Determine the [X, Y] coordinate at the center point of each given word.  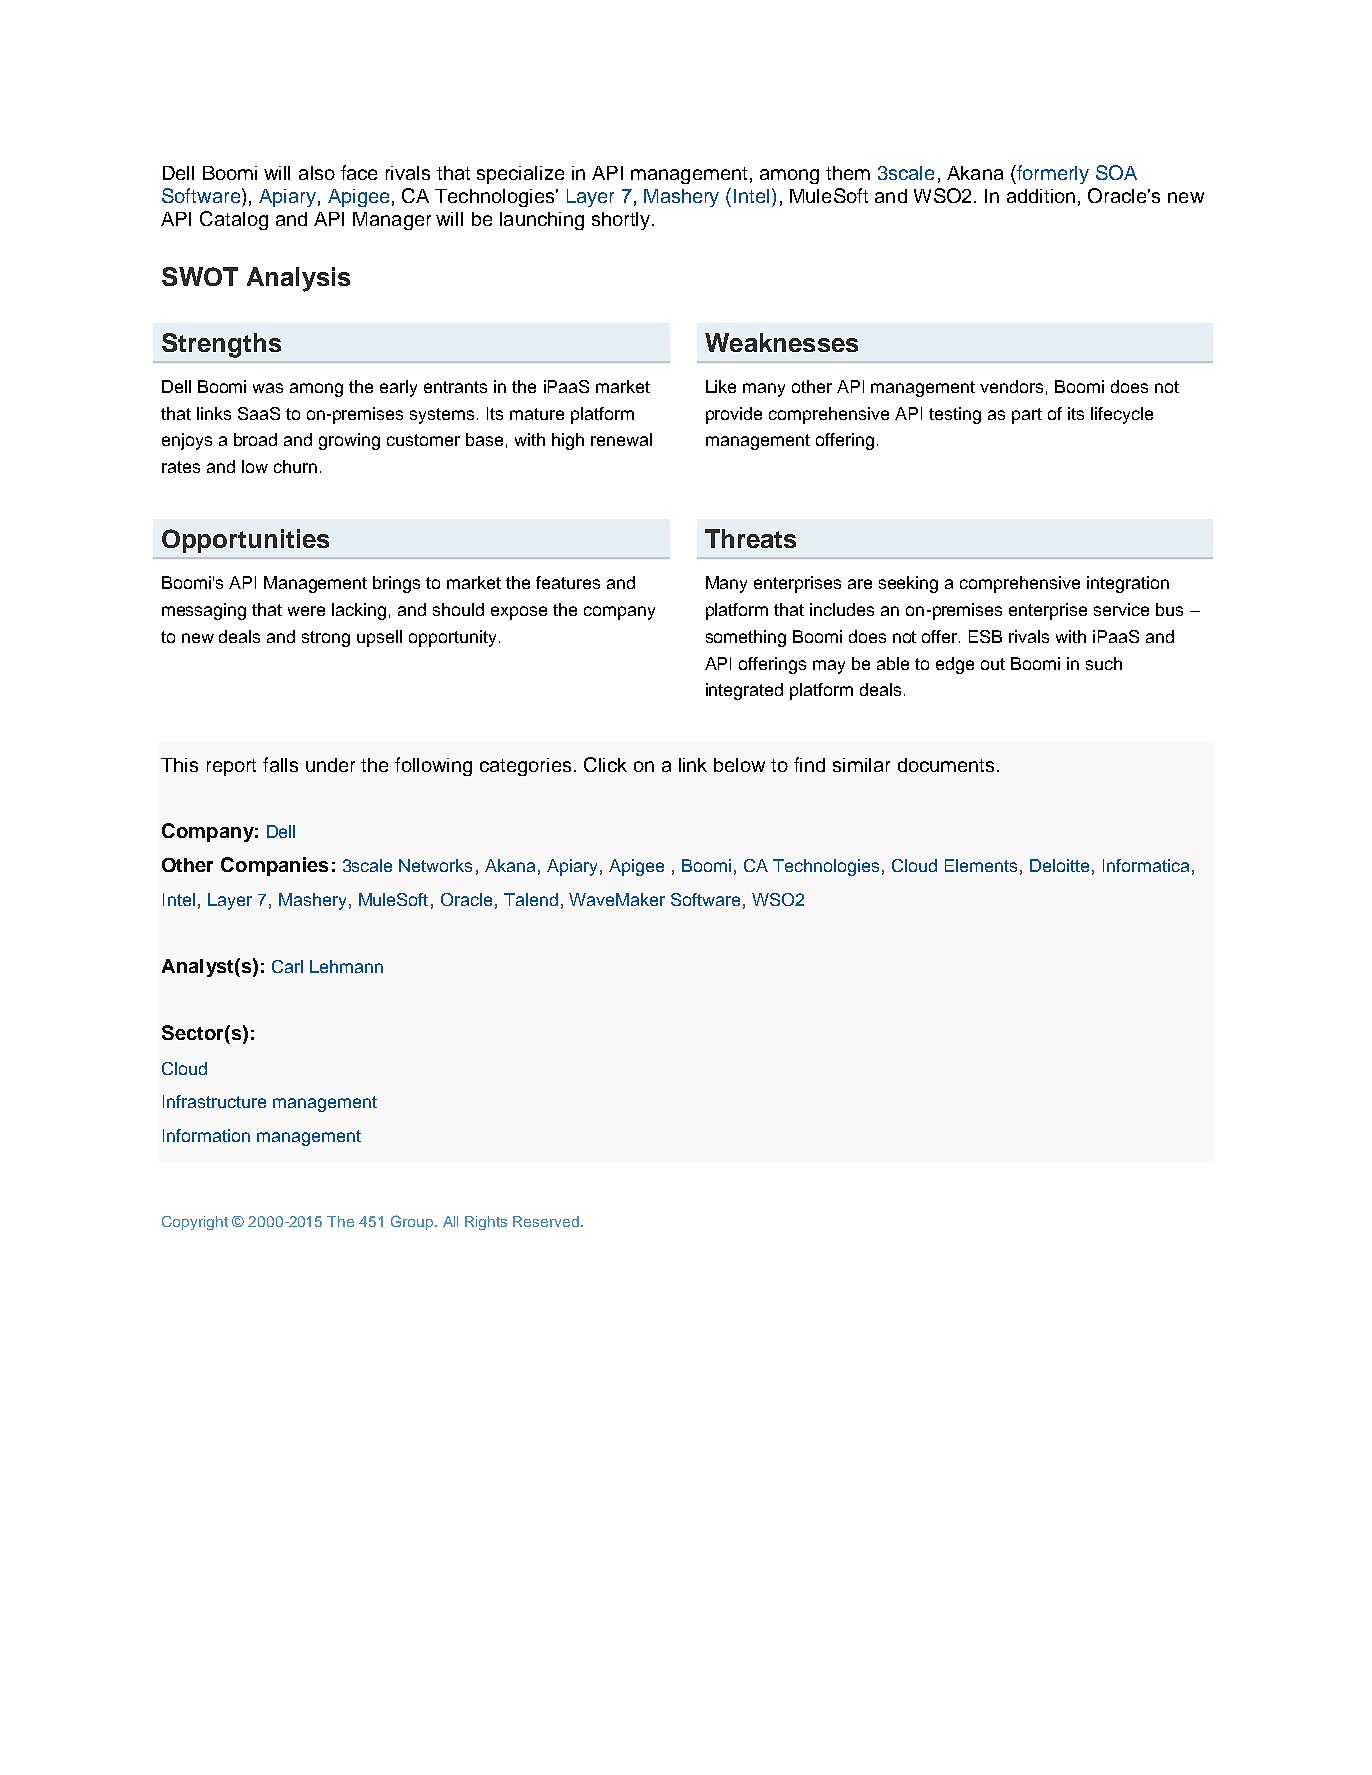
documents [946, 765]
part [1027, 416]
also [317, 173]
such [1104, 663]
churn [295, 466]
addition [1041, 196]
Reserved [547, 1221]
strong [326, 639]
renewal [621, 439]
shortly [621, 221]
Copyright [195, 1223]
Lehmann [346, 966]
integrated [744, 691]
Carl [287, 966]
